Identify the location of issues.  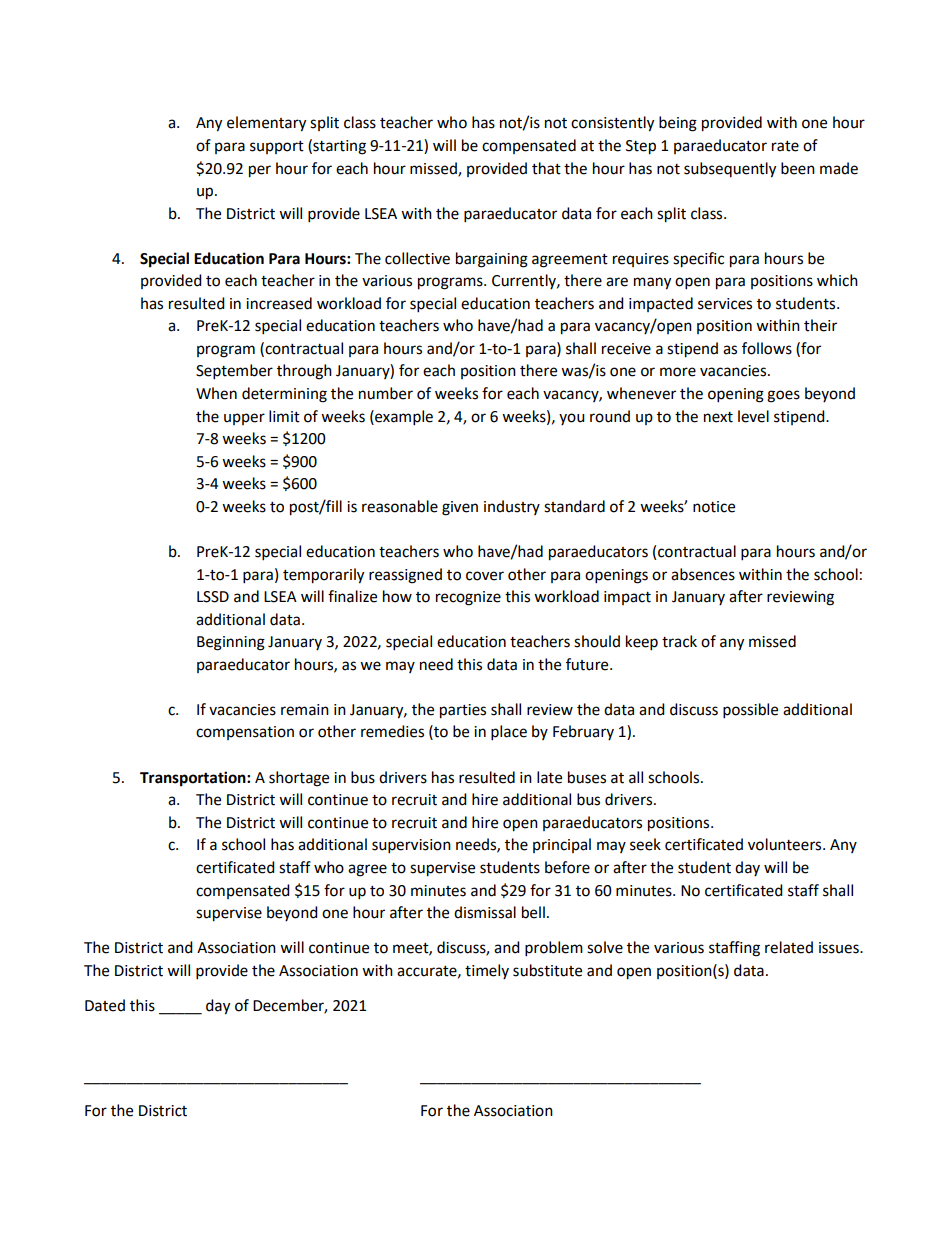
(840, 948).
